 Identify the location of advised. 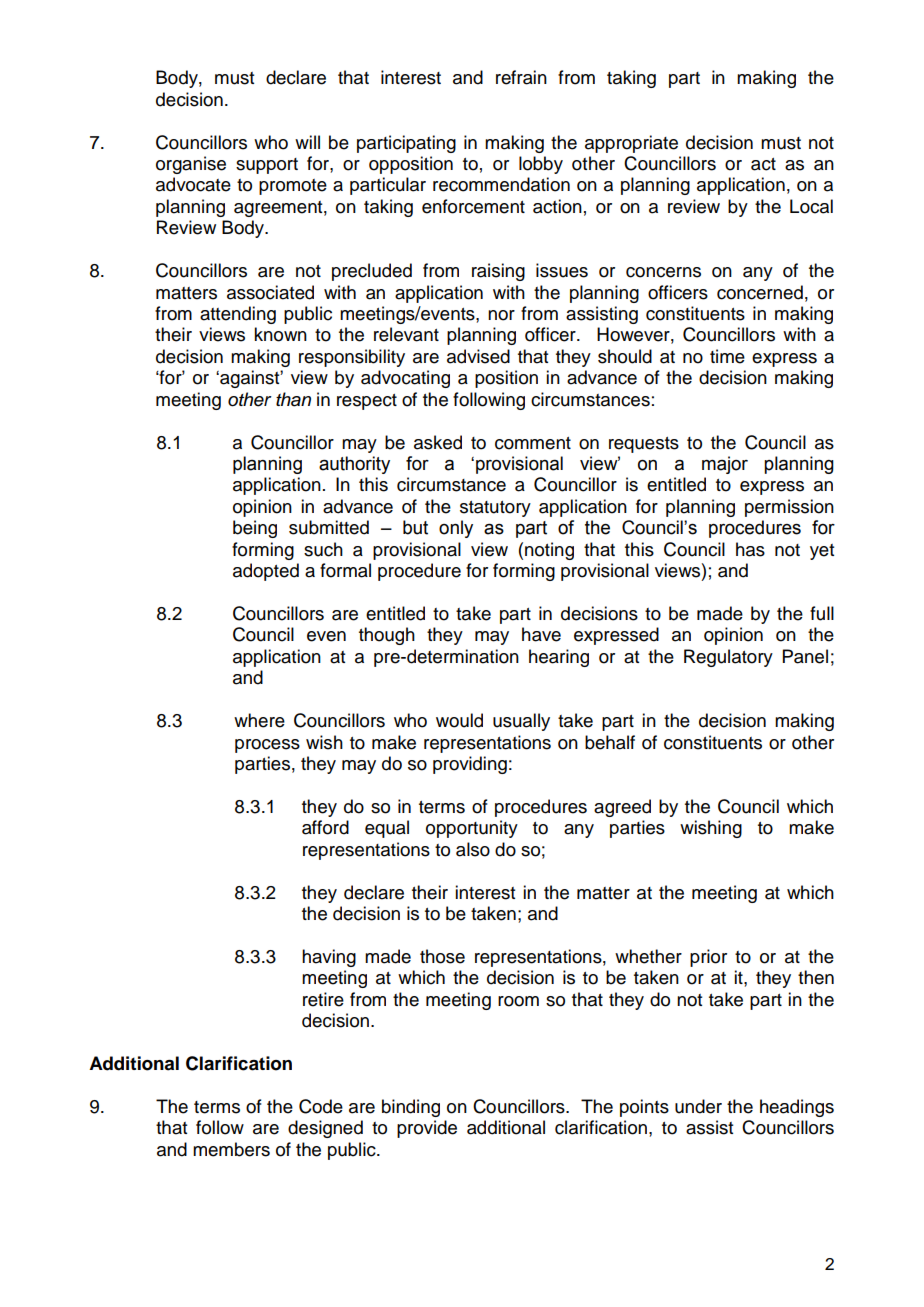
(478, 356).
